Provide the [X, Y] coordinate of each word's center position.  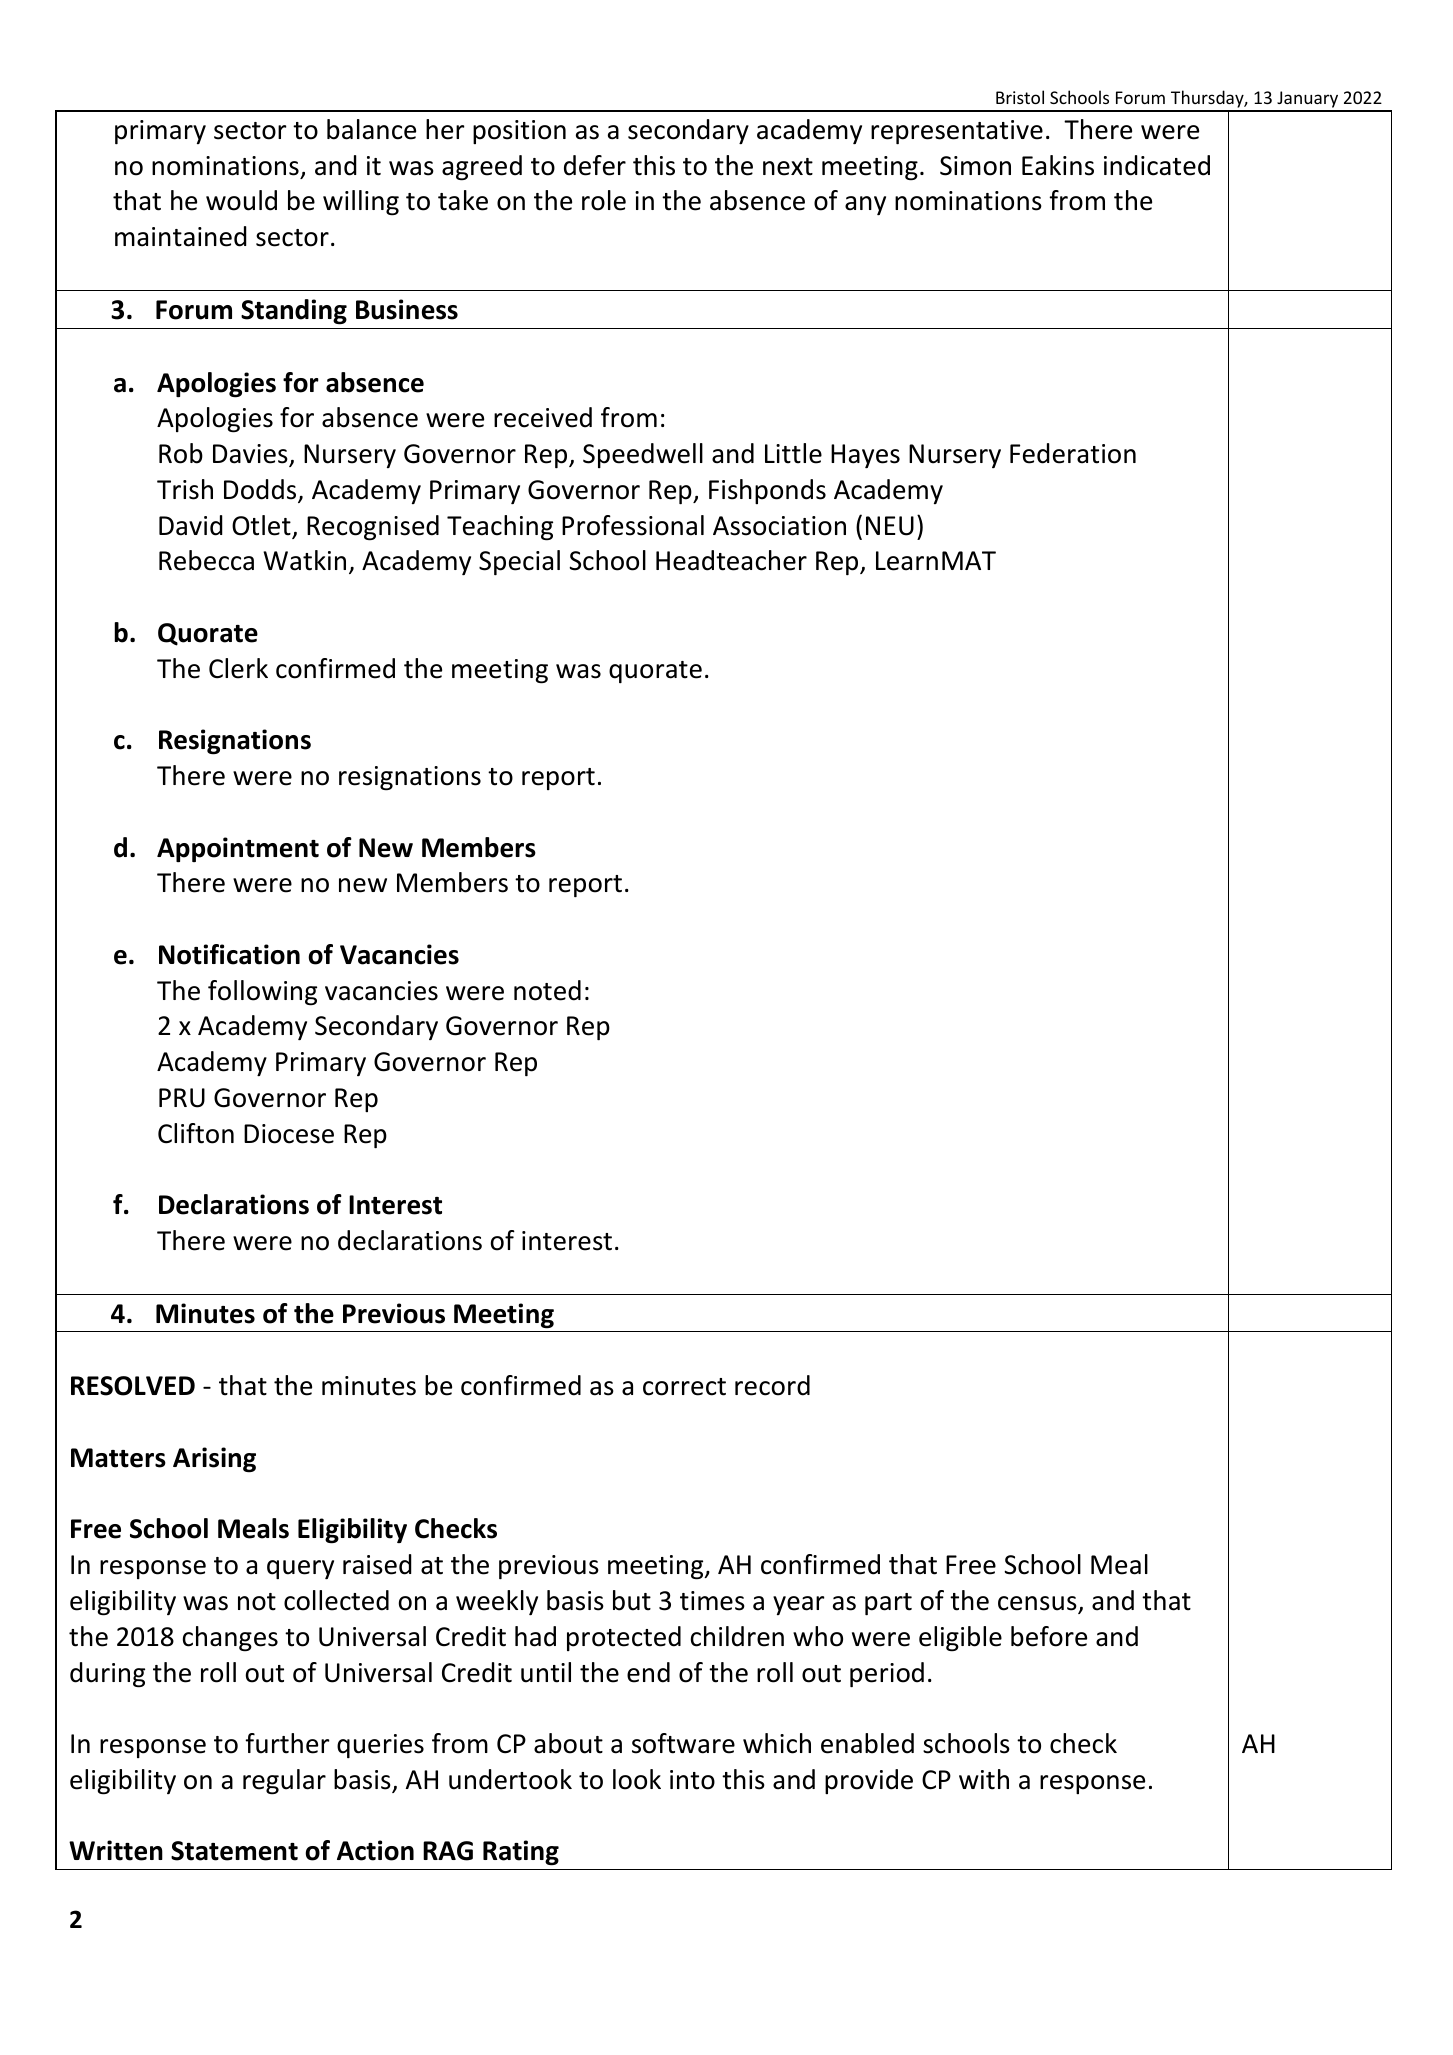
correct [684, 1387]
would [241, 200]
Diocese [289, 1134]
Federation [1073, 453]
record [772, 1385]
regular [284, 1782]
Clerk [238, 668]
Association [779, 526]
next [788, 167]
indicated [1157, 165]
